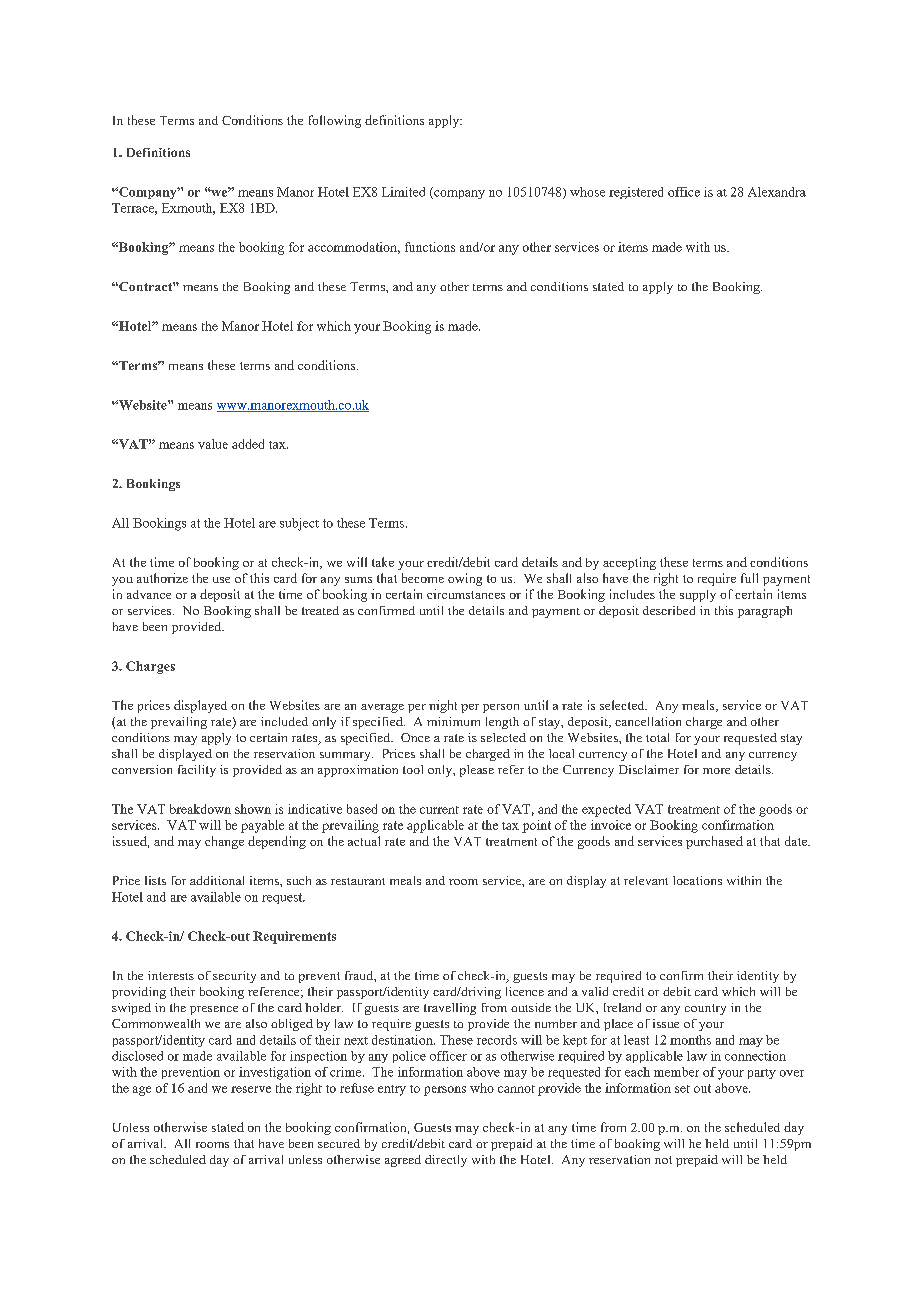  I want to click on functions, so click(430, 247).
